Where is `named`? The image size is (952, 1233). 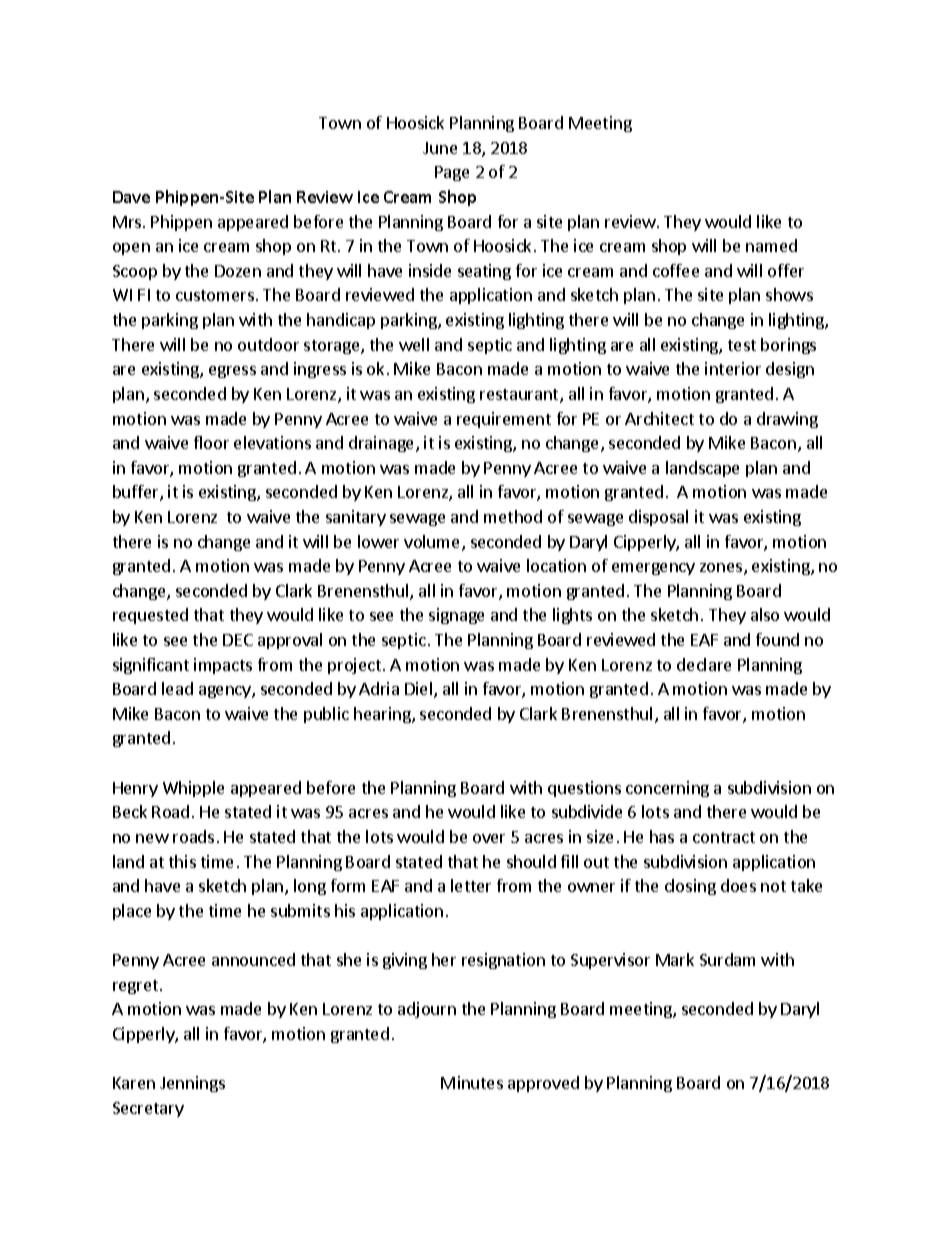 named is located at coordinates (771, 245).
